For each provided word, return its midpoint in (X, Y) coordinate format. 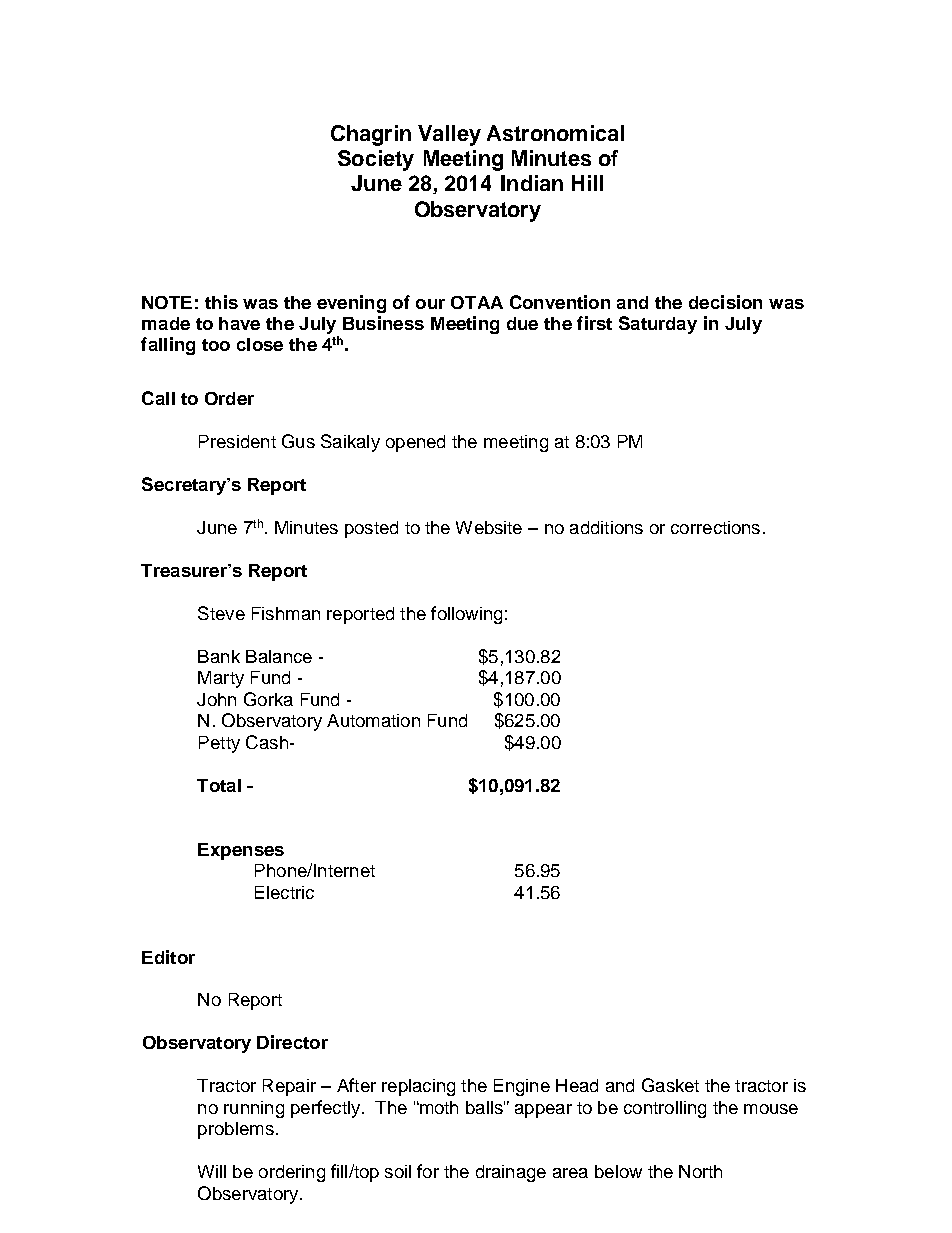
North (700, 1171)
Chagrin (371, 135)
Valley (449, 135)
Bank (219, 656)
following (466, 615)
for (428, 1171)
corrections (715, 527)
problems (236, 1130)
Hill (587, 183)
